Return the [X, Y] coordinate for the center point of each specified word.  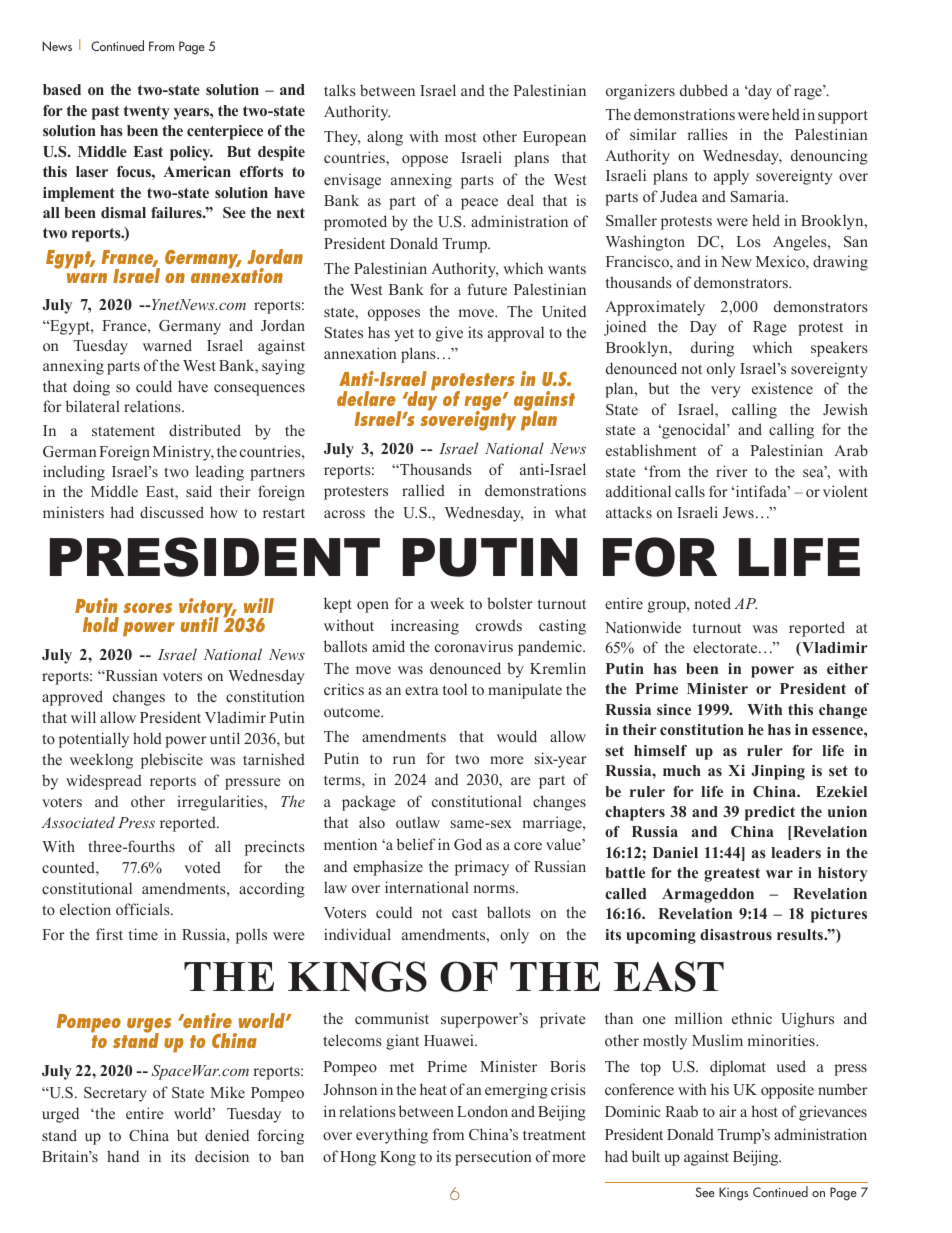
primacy [482, 868]
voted [202, 867]
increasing [425, 627]
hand [123, 1156]
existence [782, 388]
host [764, 1111]
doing [91, 388]
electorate [726, 647]
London [482, 1111]
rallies [707, 134]
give [449, 334]
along [385, 138]
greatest [732, 875]
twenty [147, 113]
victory [207, 609]
